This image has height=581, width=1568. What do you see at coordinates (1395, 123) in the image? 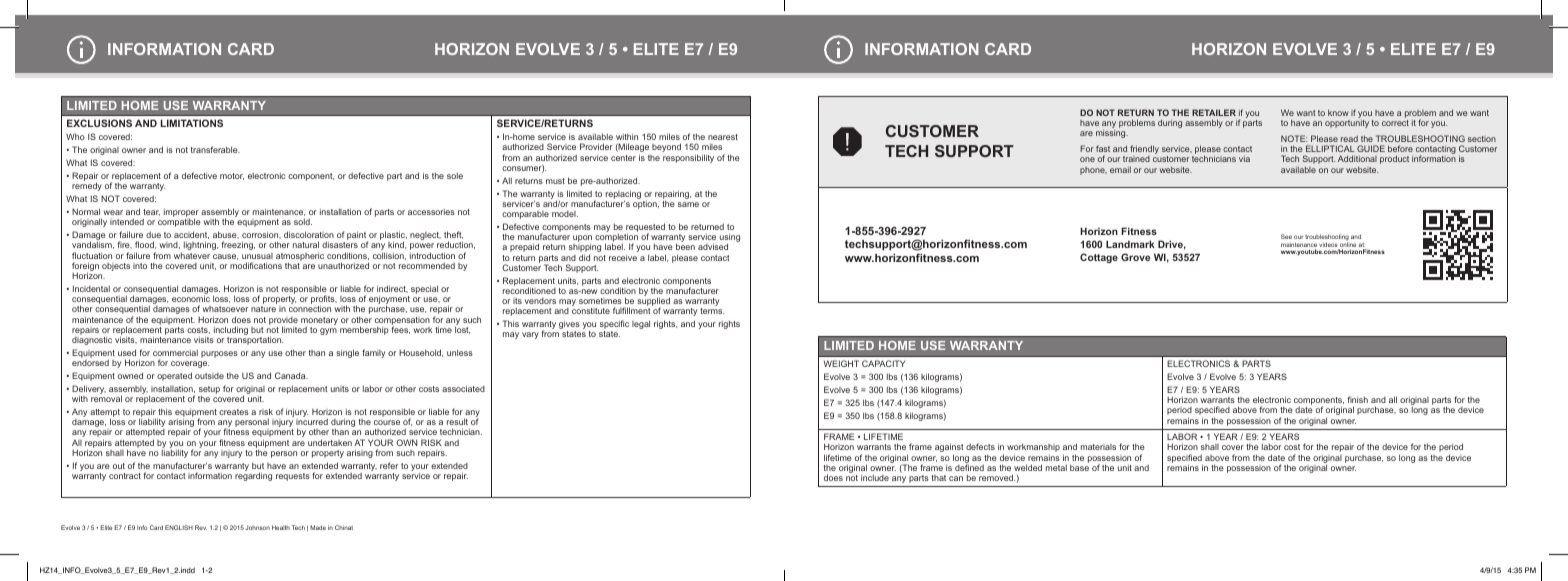
I see `correct` at bounding box center [1395, 123].
